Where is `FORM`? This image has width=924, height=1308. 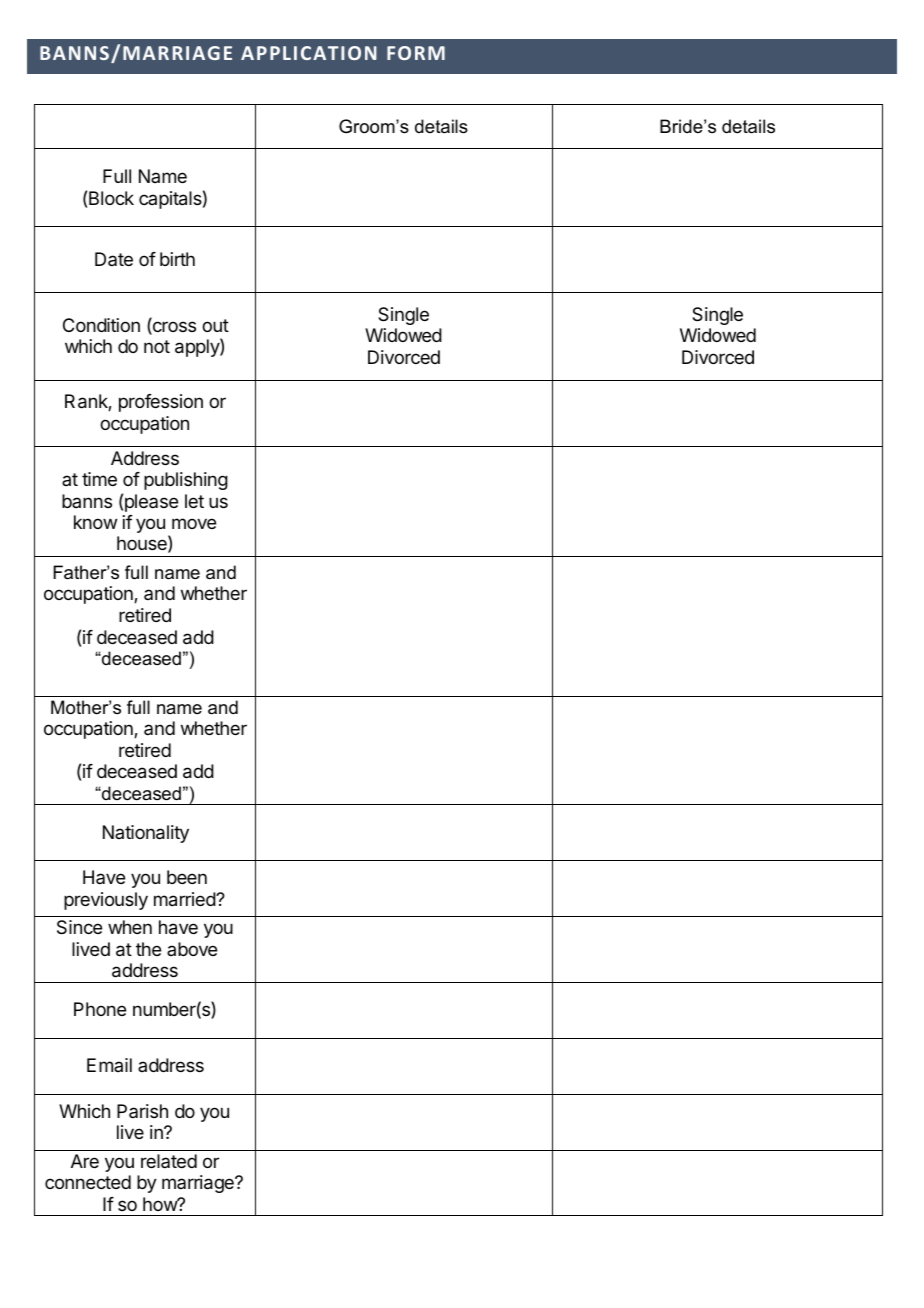
FORM is located at coordinates (416, 53).
